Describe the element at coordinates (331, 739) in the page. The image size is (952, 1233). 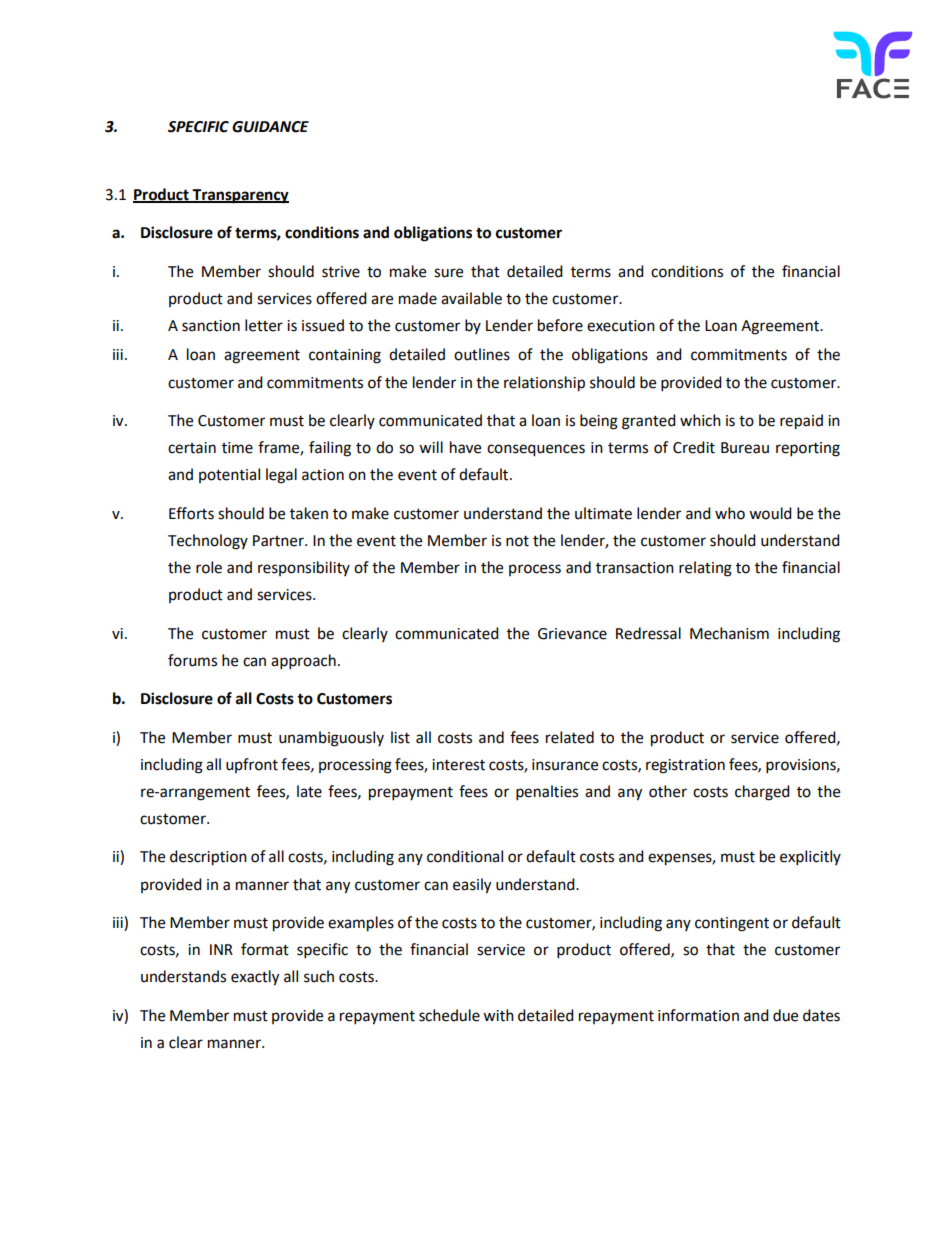
I see `unambiguously` at that location.
